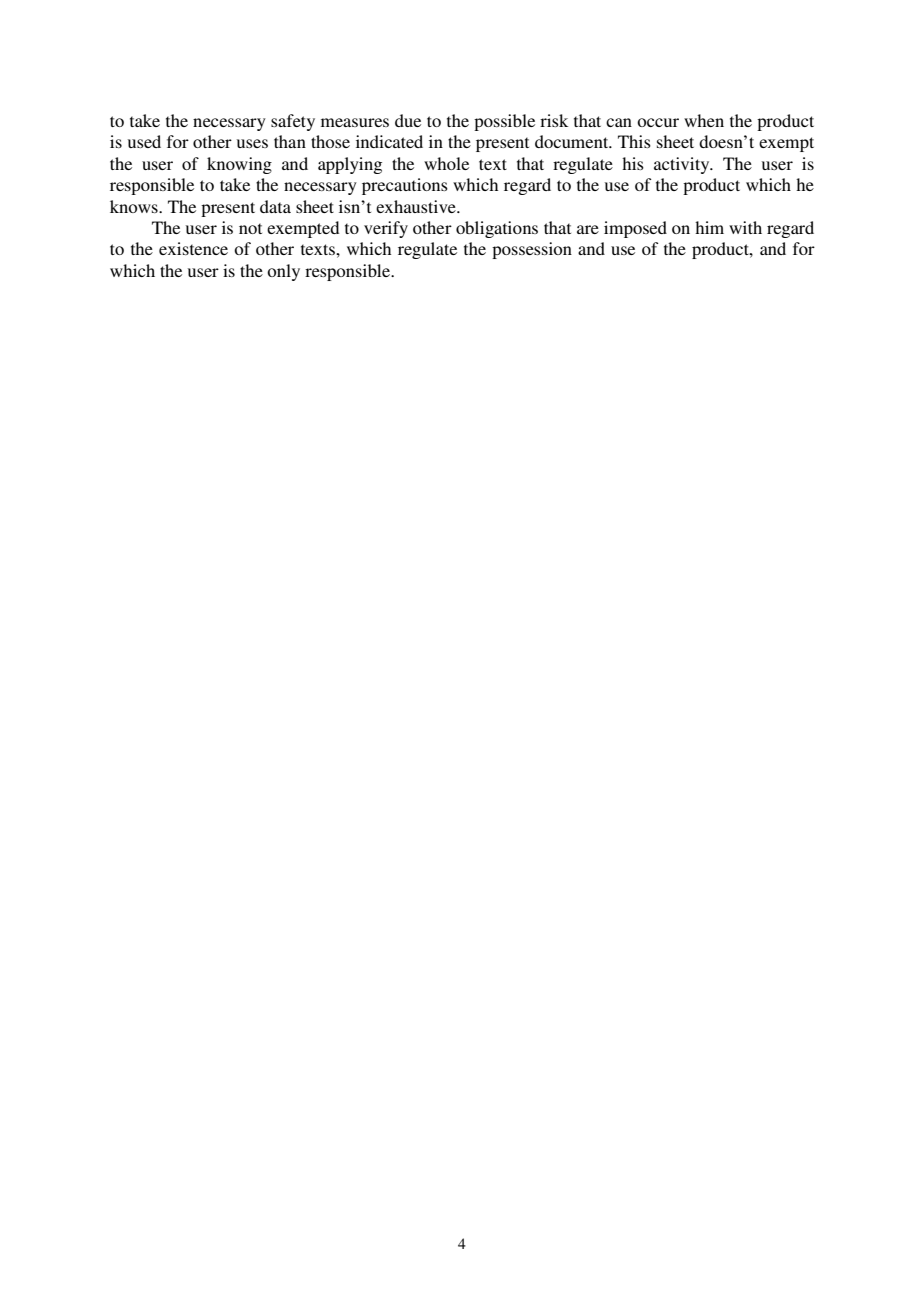 This screenshot has height=1308, width=924. What do you see at coordinates (417, 206) in the screenshot?
I see `exhaustive` at bounding box center [417, 206].
